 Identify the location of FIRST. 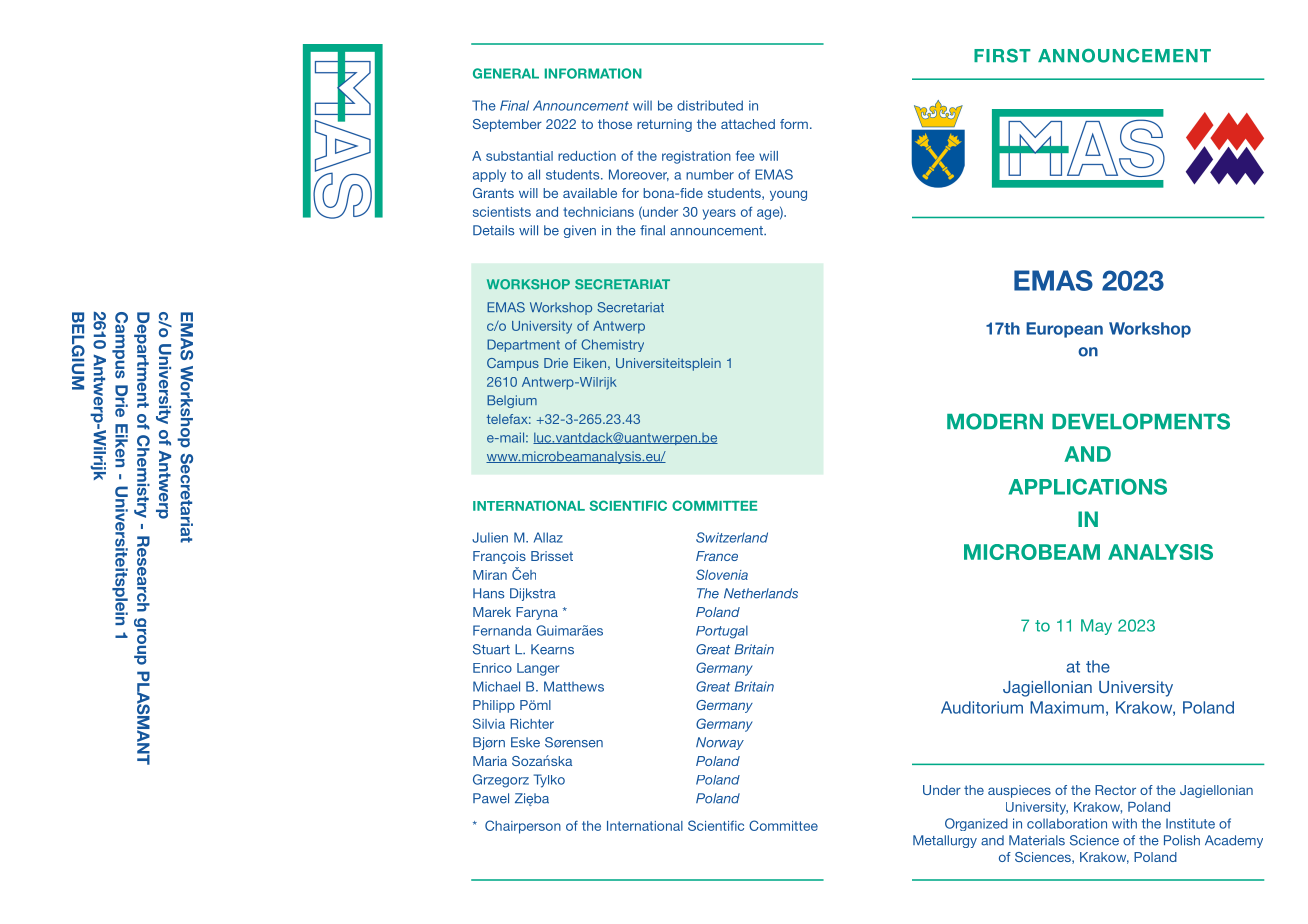
(1002, 56).
